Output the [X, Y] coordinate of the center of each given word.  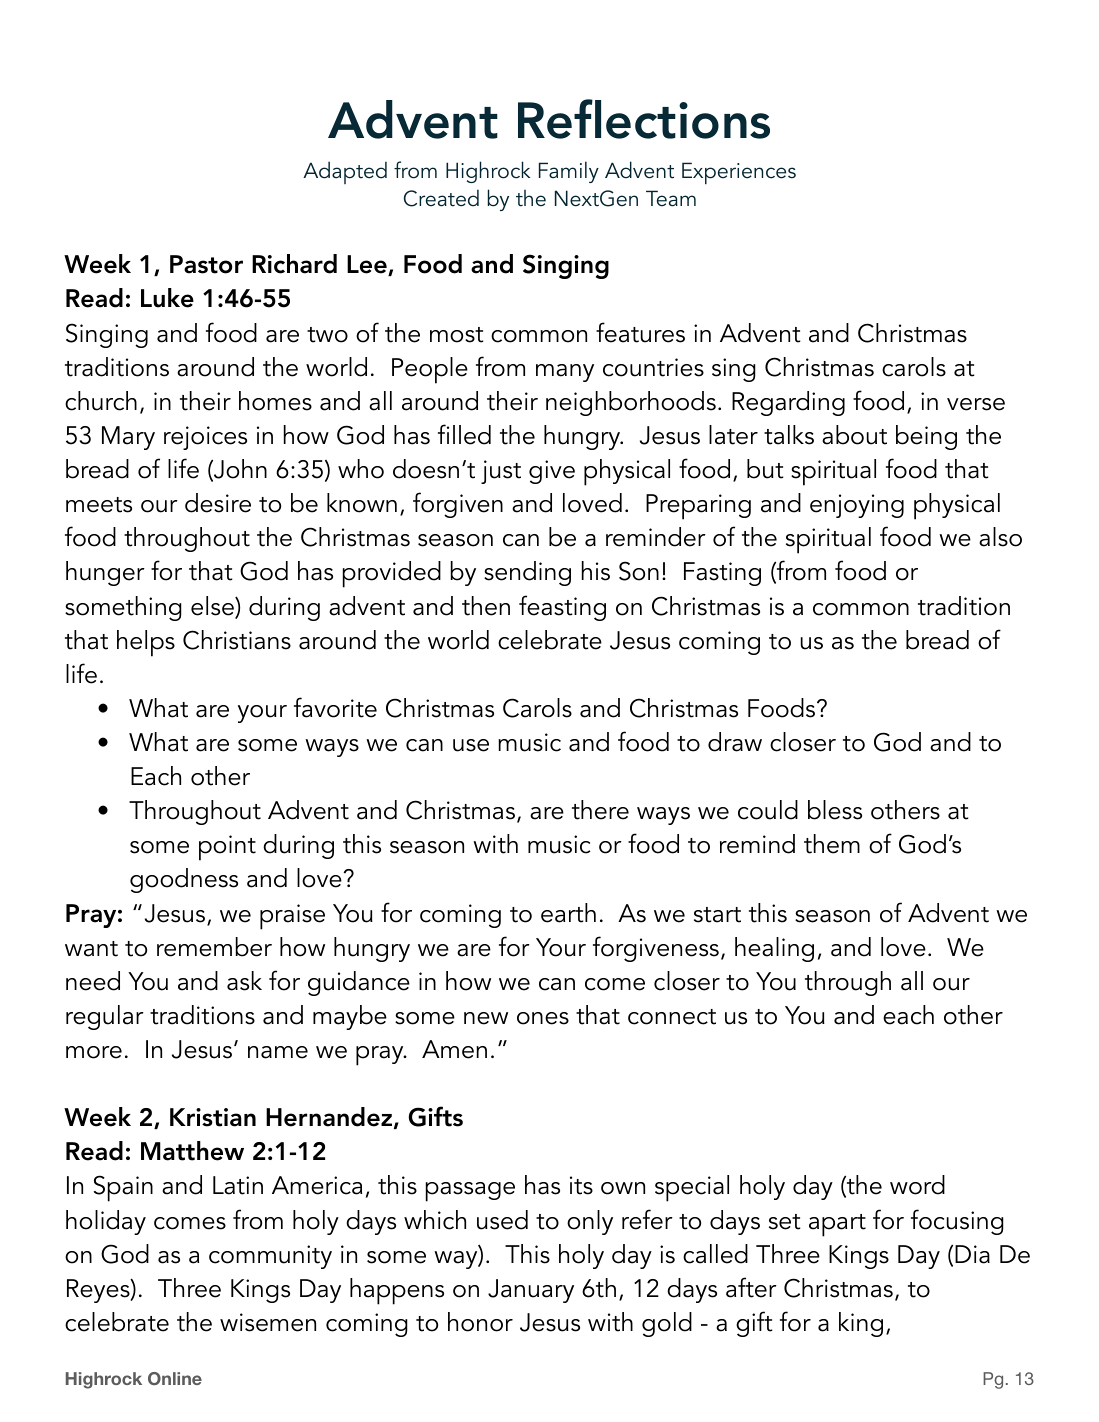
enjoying [857, 506]
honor [480, 1322]
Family [569, 172]
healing [774, 949]
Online [175, 1378]
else [213, 607]
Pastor [206, 264]
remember [214, 947]
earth [568, 913]
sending [527, 573]
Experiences [739, 173]
